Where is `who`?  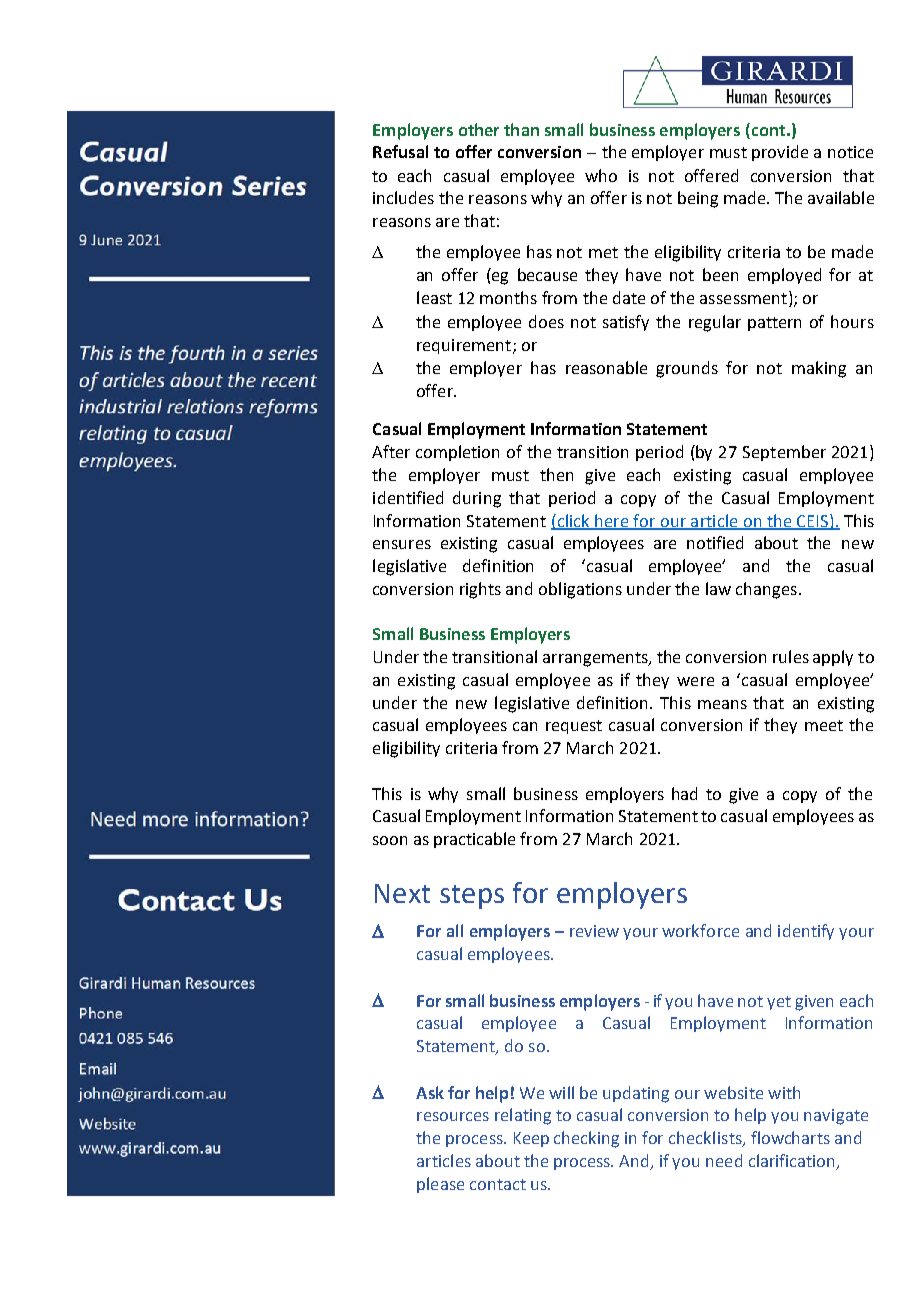
who is located at coordinates (601, 175).
